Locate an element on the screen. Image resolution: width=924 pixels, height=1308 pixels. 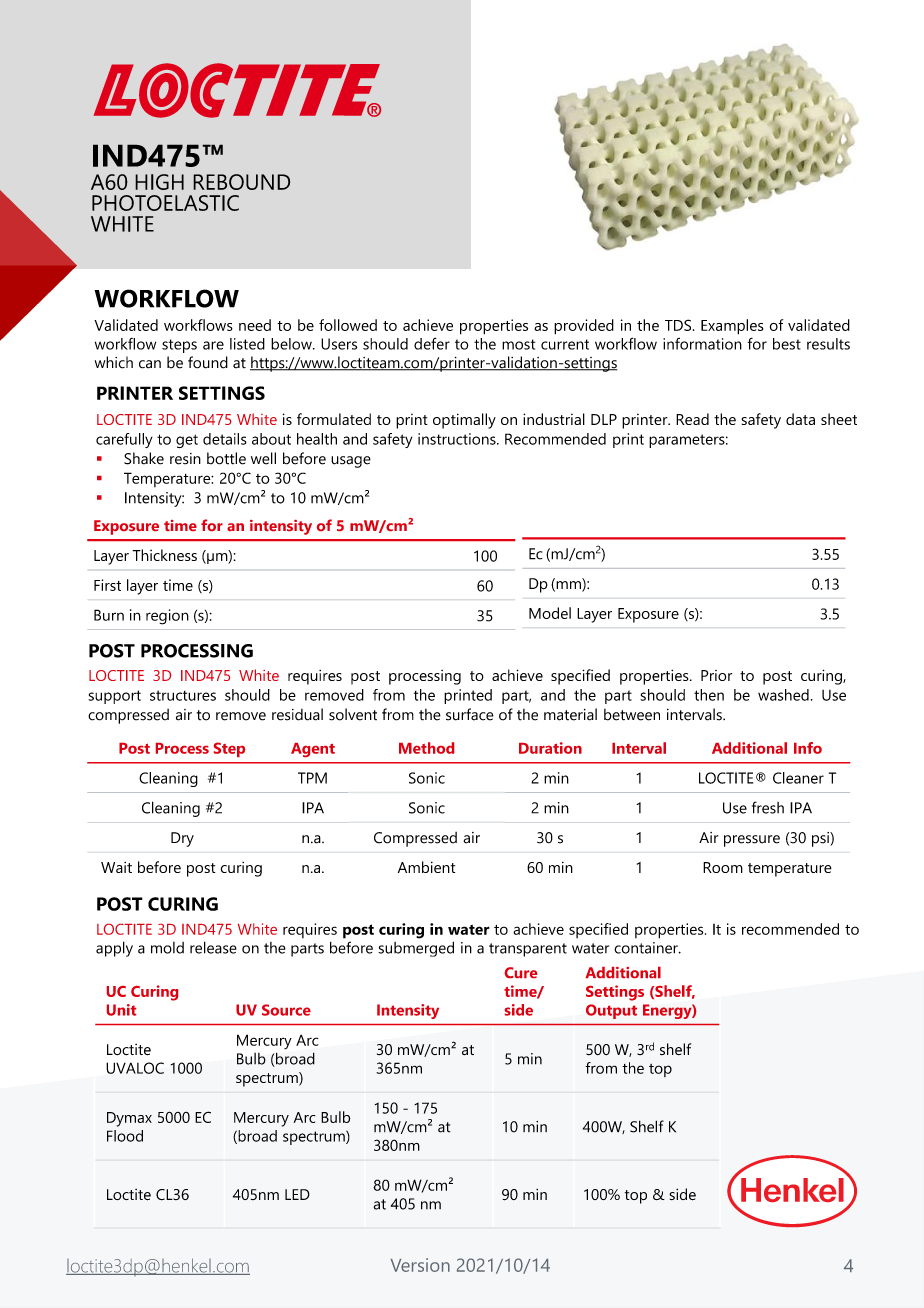
Version is located at coordinates (420, 1265).
